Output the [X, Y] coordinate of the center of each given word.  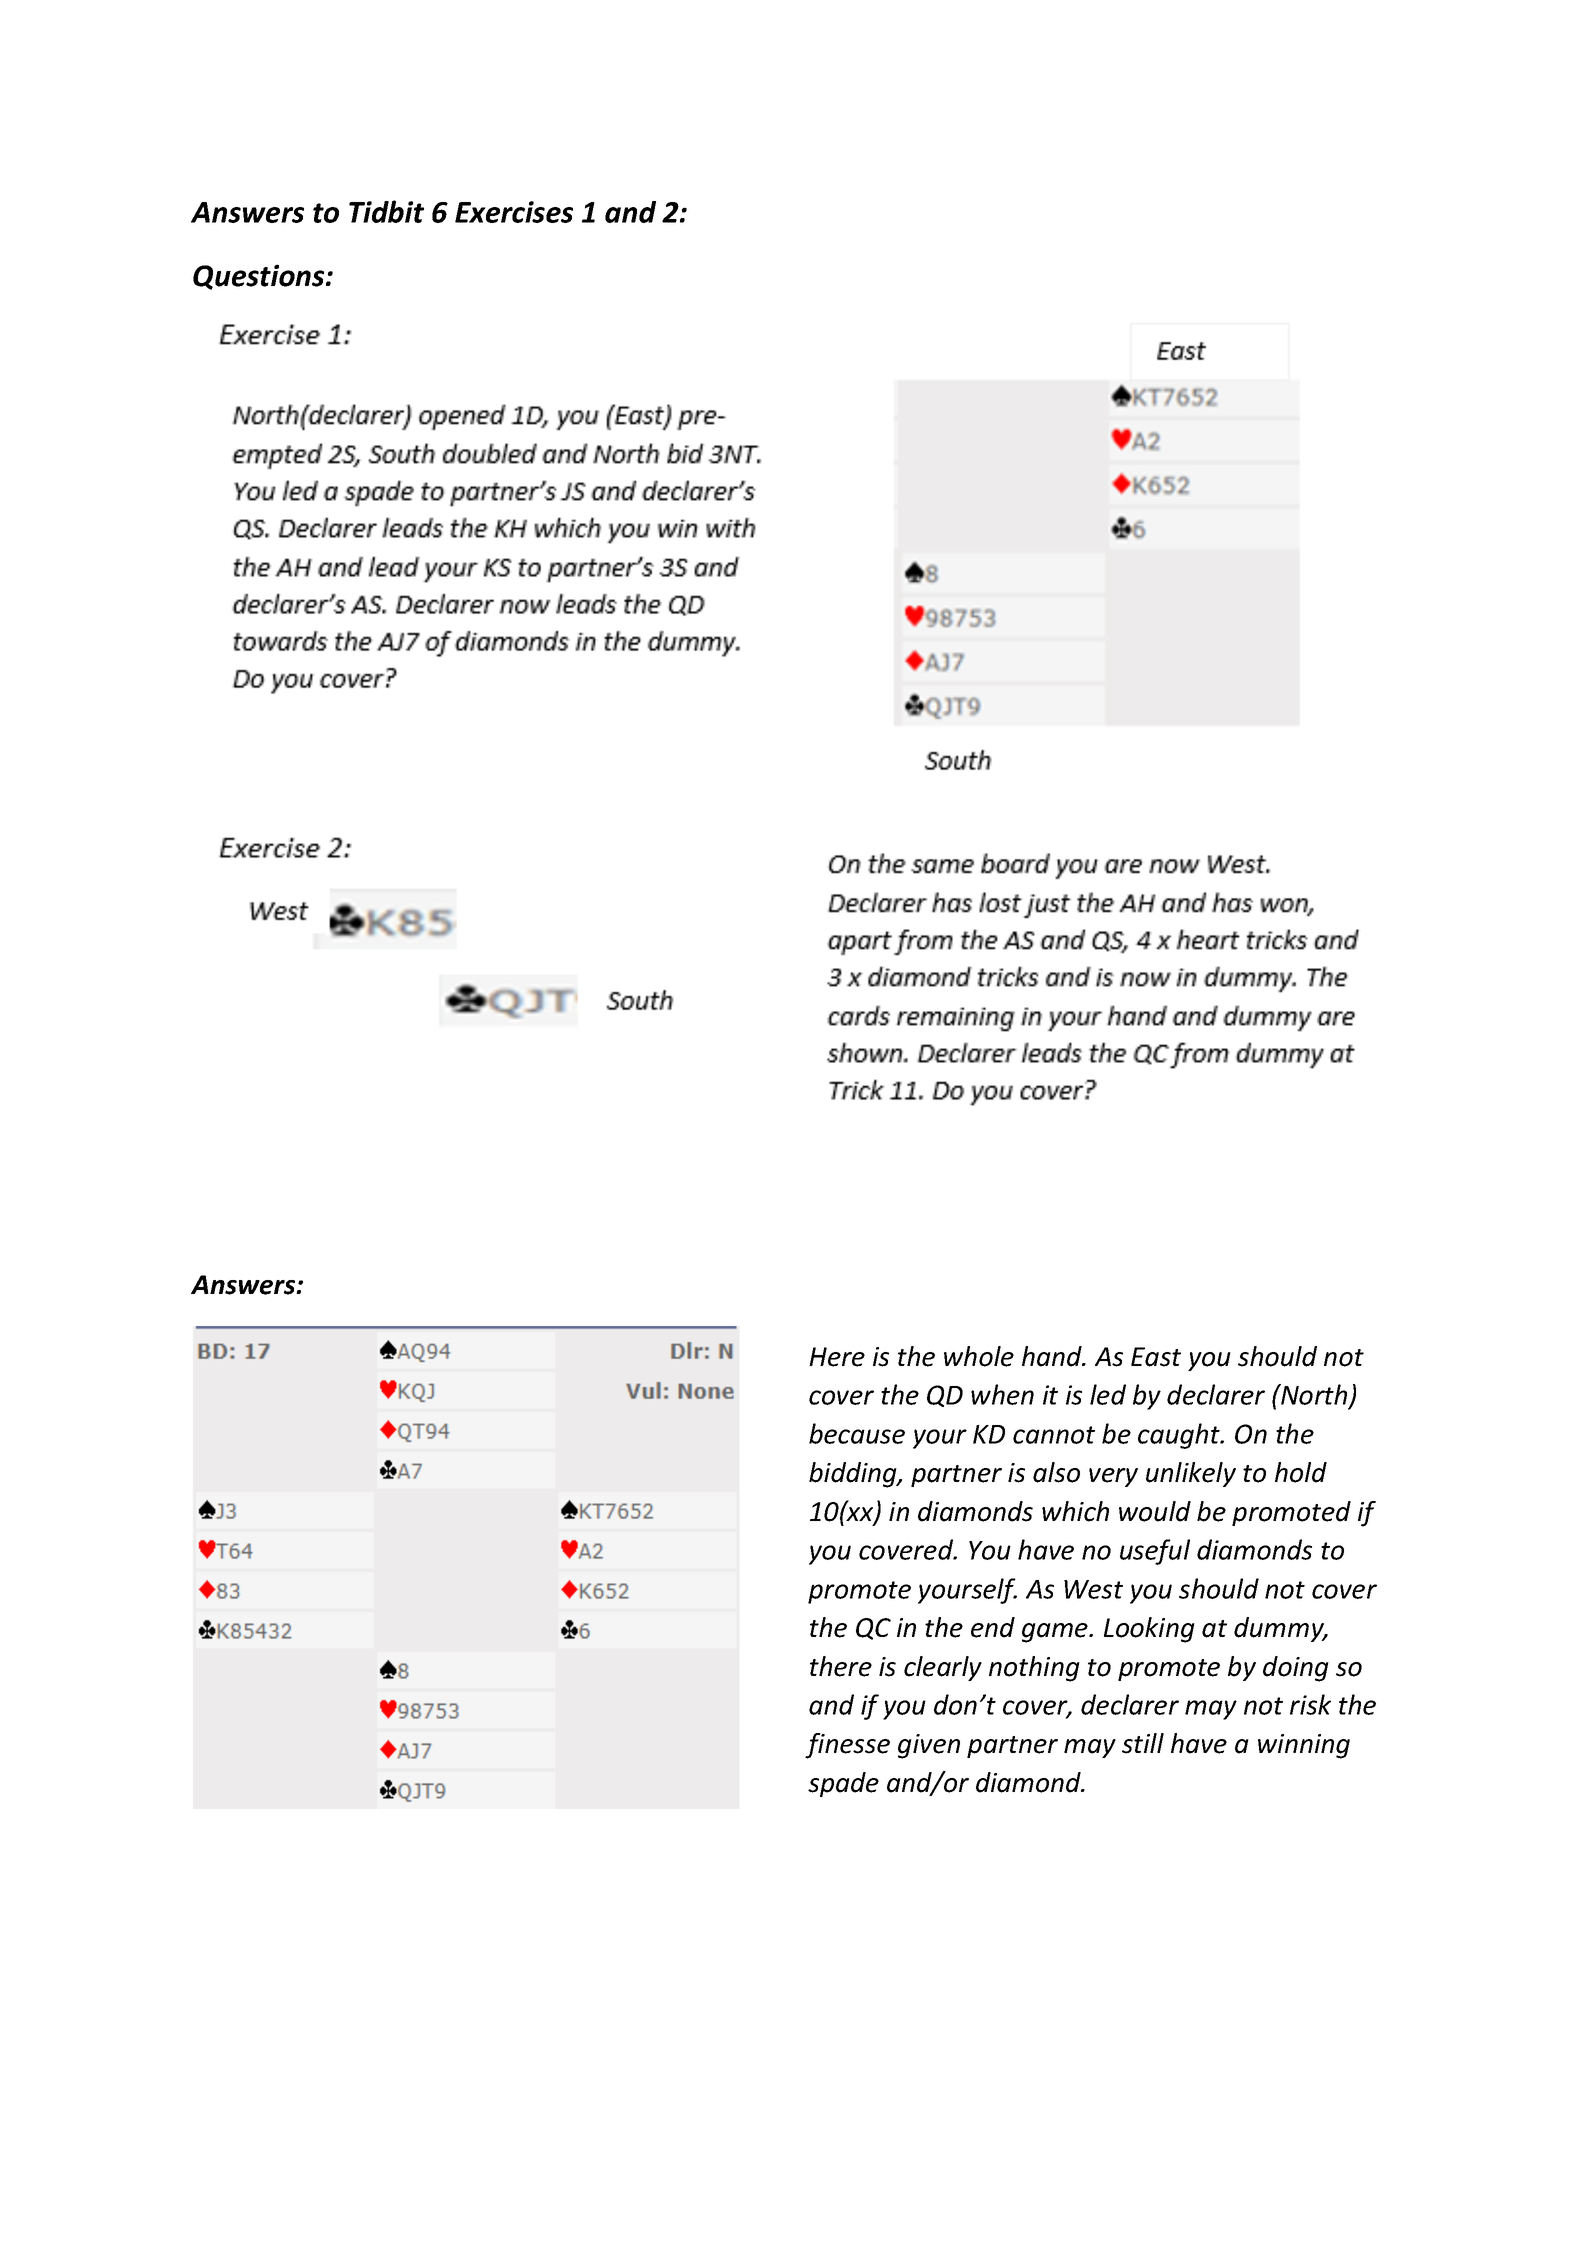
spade [843, 1784]
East [1156, 1357]
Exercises [514, 212]
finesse [847, 1746]
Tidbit [386, 211]
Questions [260, 277]
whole [979, 1356]
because [857, 1433]
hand [1053, 1356]
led [1108, 1394]
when [1002, 1394]
